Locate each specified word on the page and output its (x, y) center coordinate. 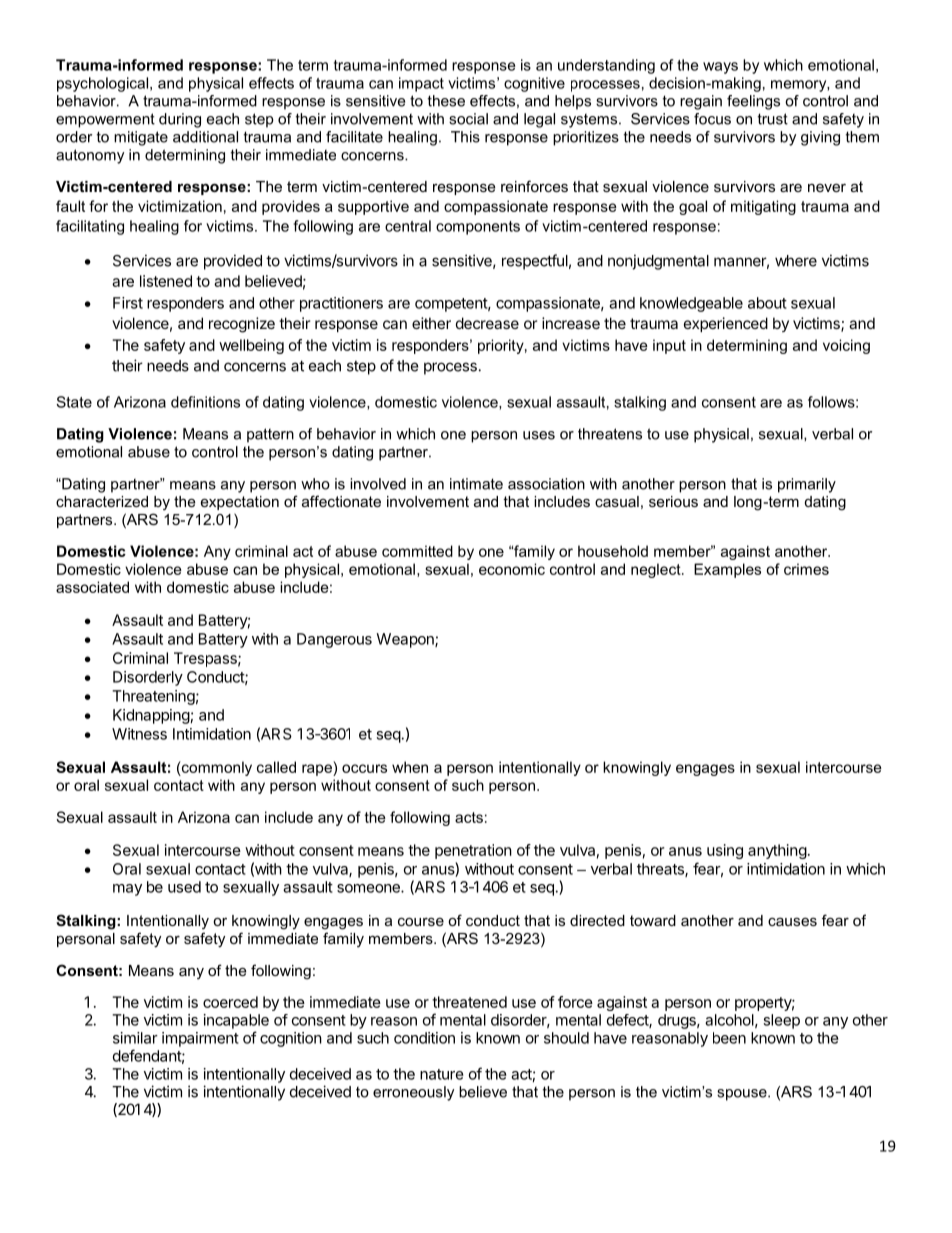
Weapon (406, 640)
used (184, 887)
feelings (753, 102)
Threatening (153, 697)
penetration (473, 851)
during (180, 120)
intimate (476, 484)
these (446, 101)
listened (166, 281)
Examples (727, 570)
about (767, 303)
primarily (807, 485)
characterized (102, 501)
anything (777, 851)
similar (135, 1038)
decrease (487, 323)
